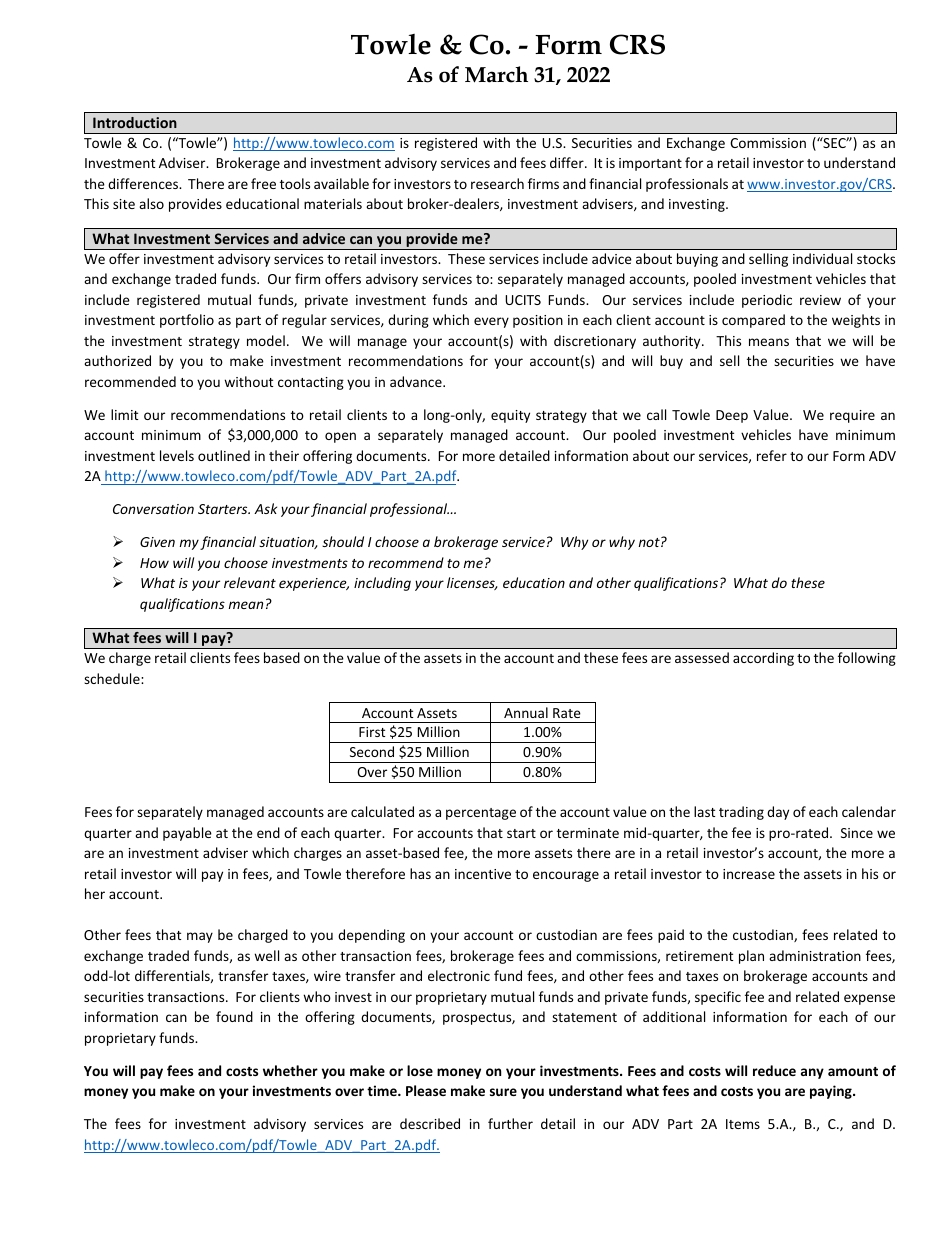 The width and height of the document is (952, 1233). What do you see at coordinates (763, 659) in the document?
I see `according` at bounding box center [763, 659].
